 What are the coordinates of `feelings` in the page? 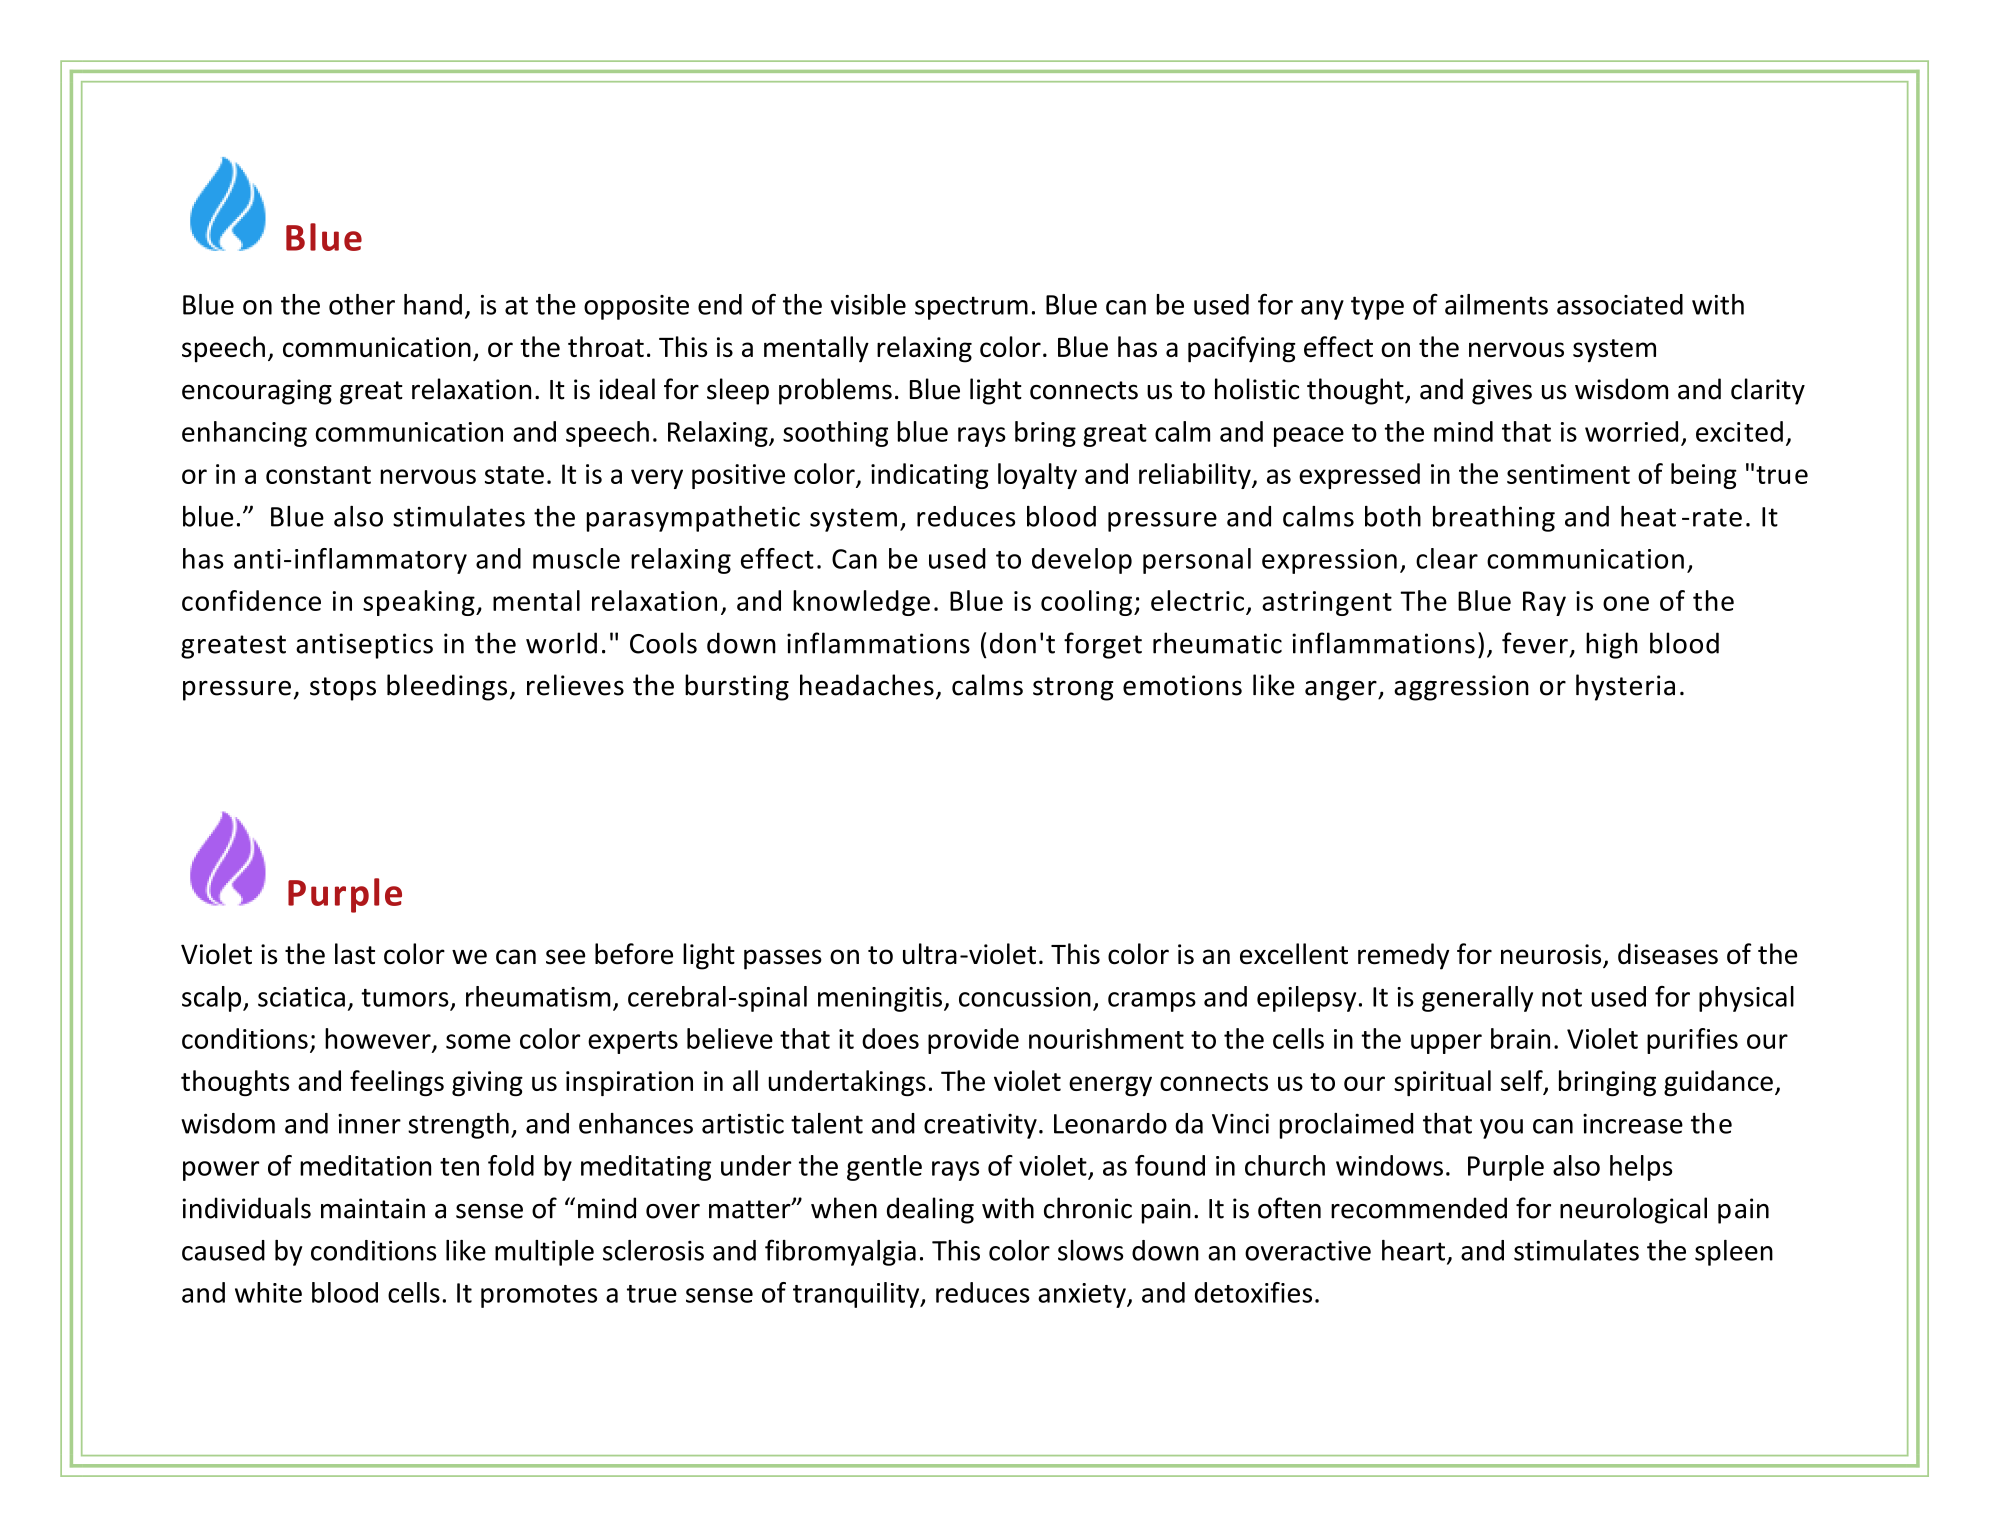 It's located at (397, 1083).
